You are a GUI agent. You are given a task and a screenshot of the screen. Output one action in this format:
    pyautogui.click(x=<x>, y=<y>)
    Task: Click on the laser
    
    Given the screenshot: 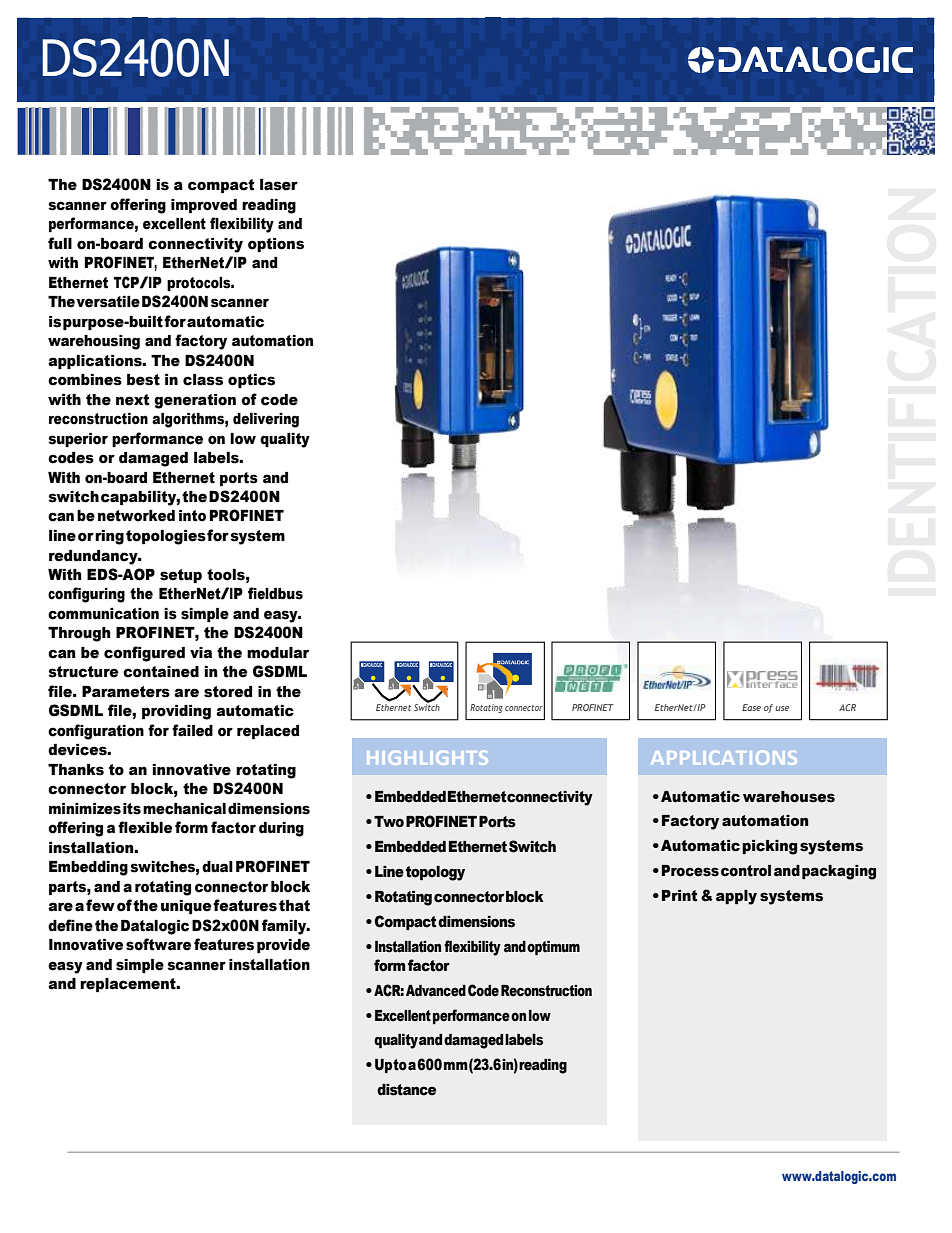 What is the action you would take?
    pyautogui.click(x=279, y=185)
